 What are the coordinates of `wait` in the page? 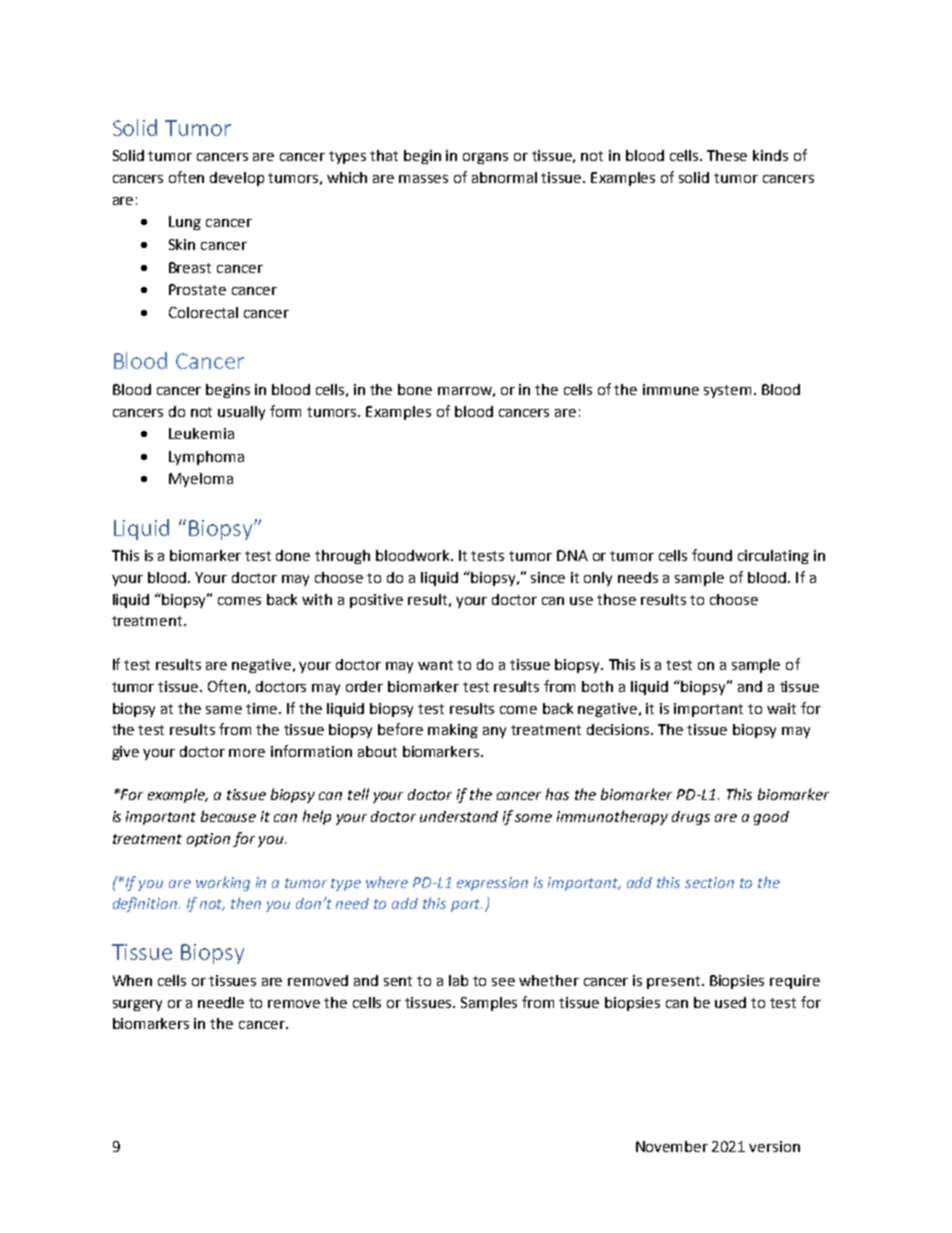 It's located at (781, 708).
